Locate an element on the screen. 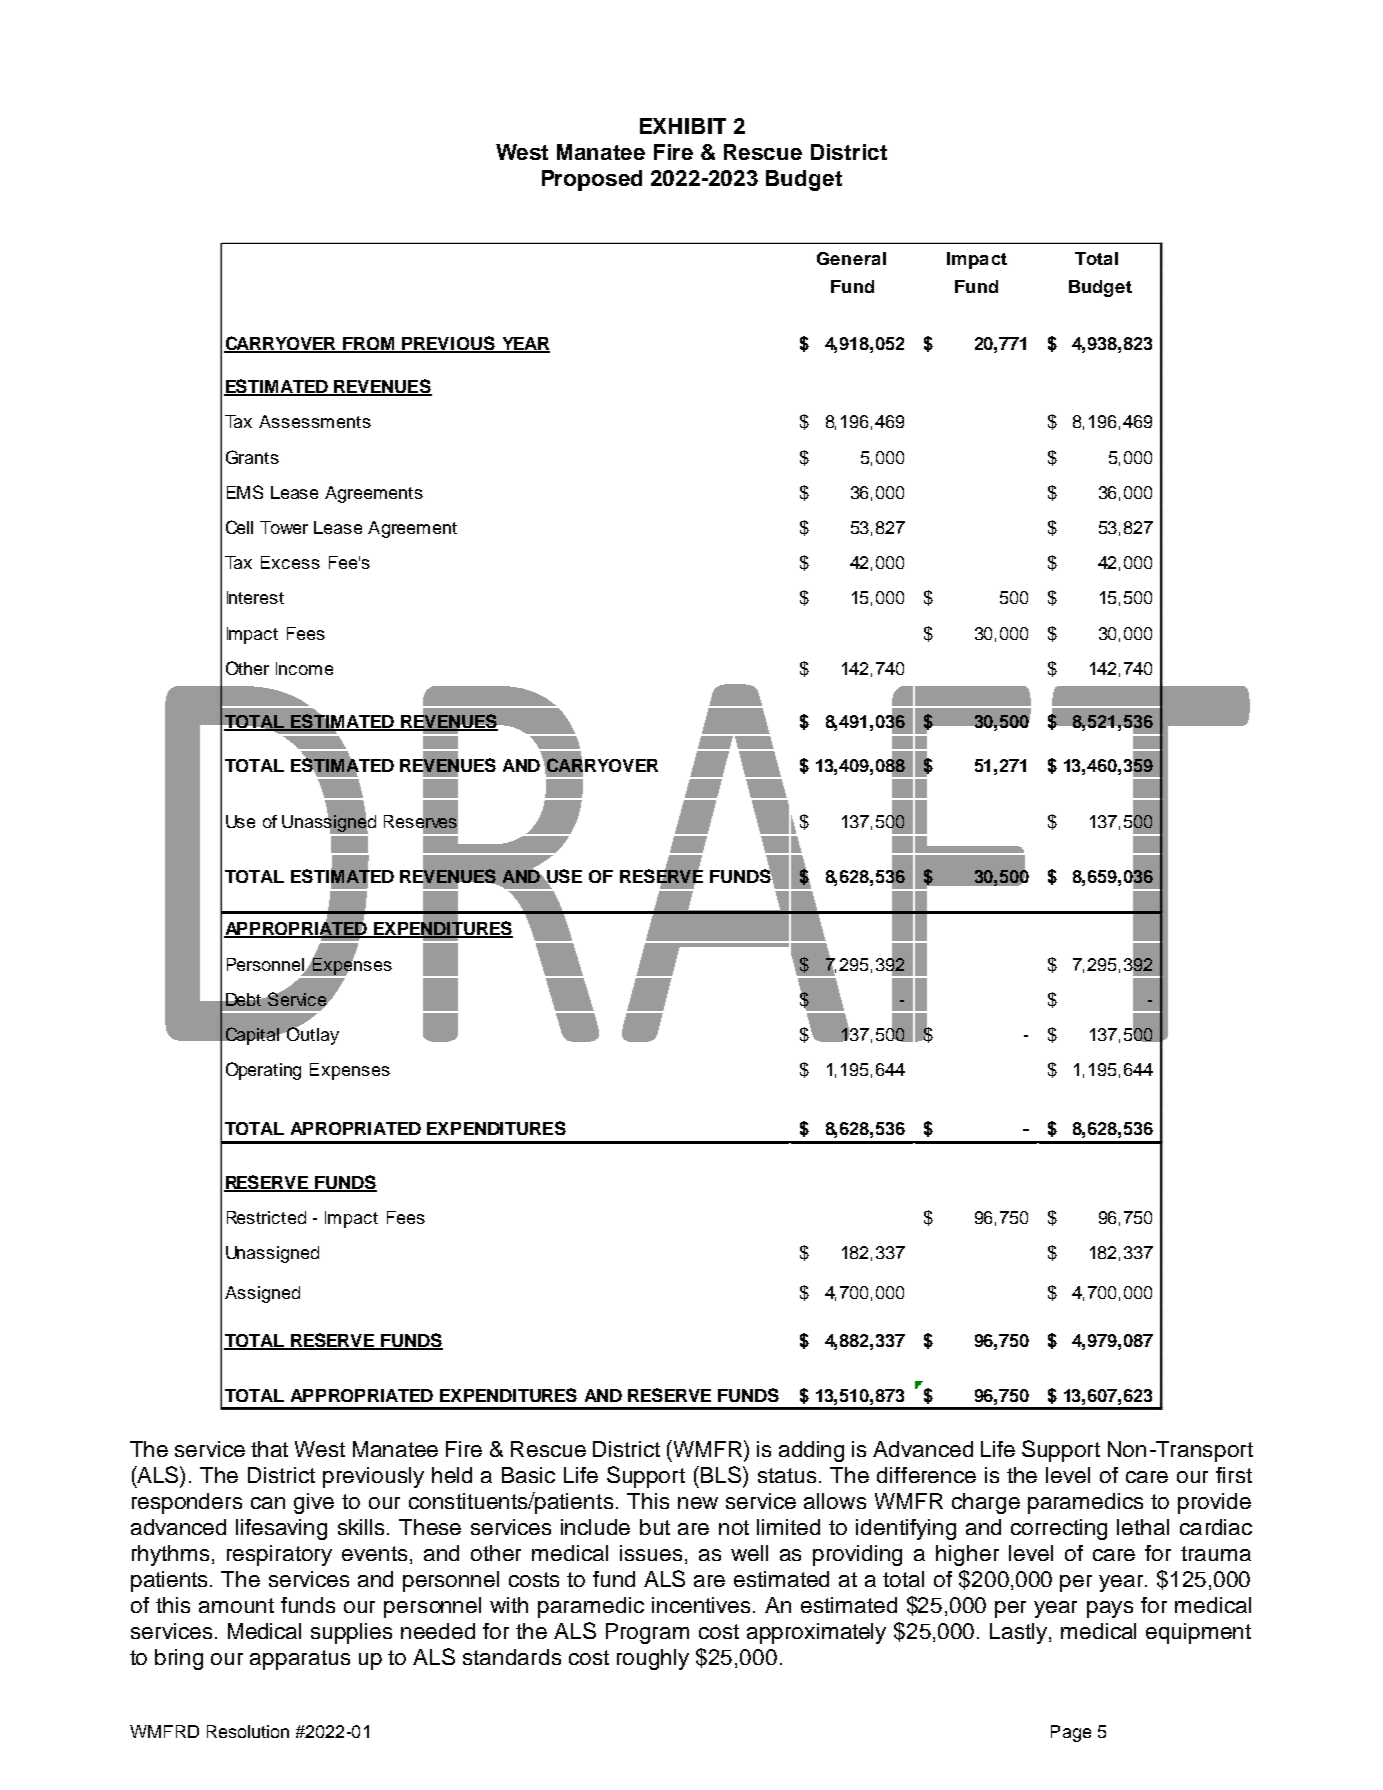  General is located at coordinates (851, 258).
